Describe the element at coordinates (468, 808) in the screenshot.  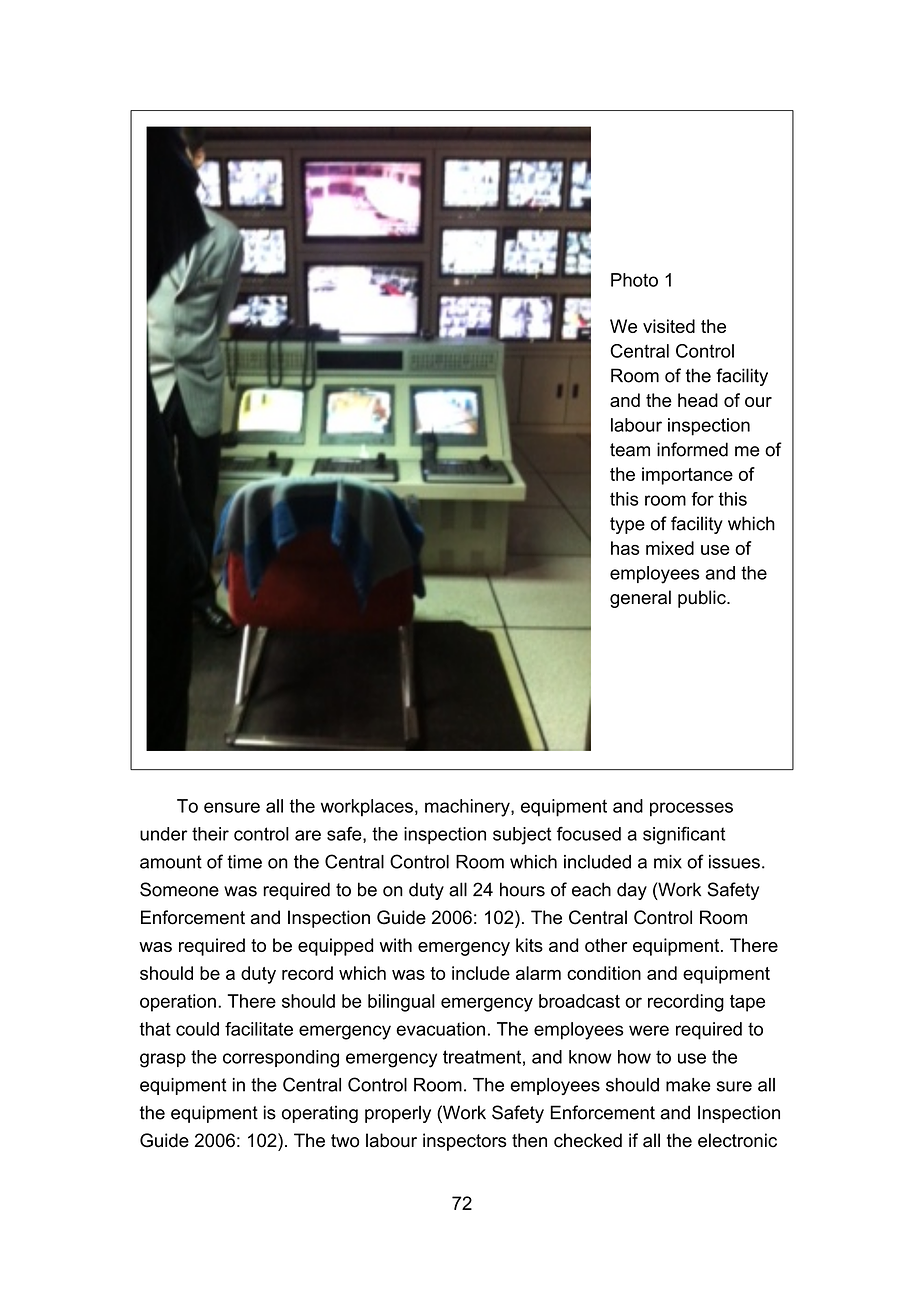
I see `machinery` at that location.
